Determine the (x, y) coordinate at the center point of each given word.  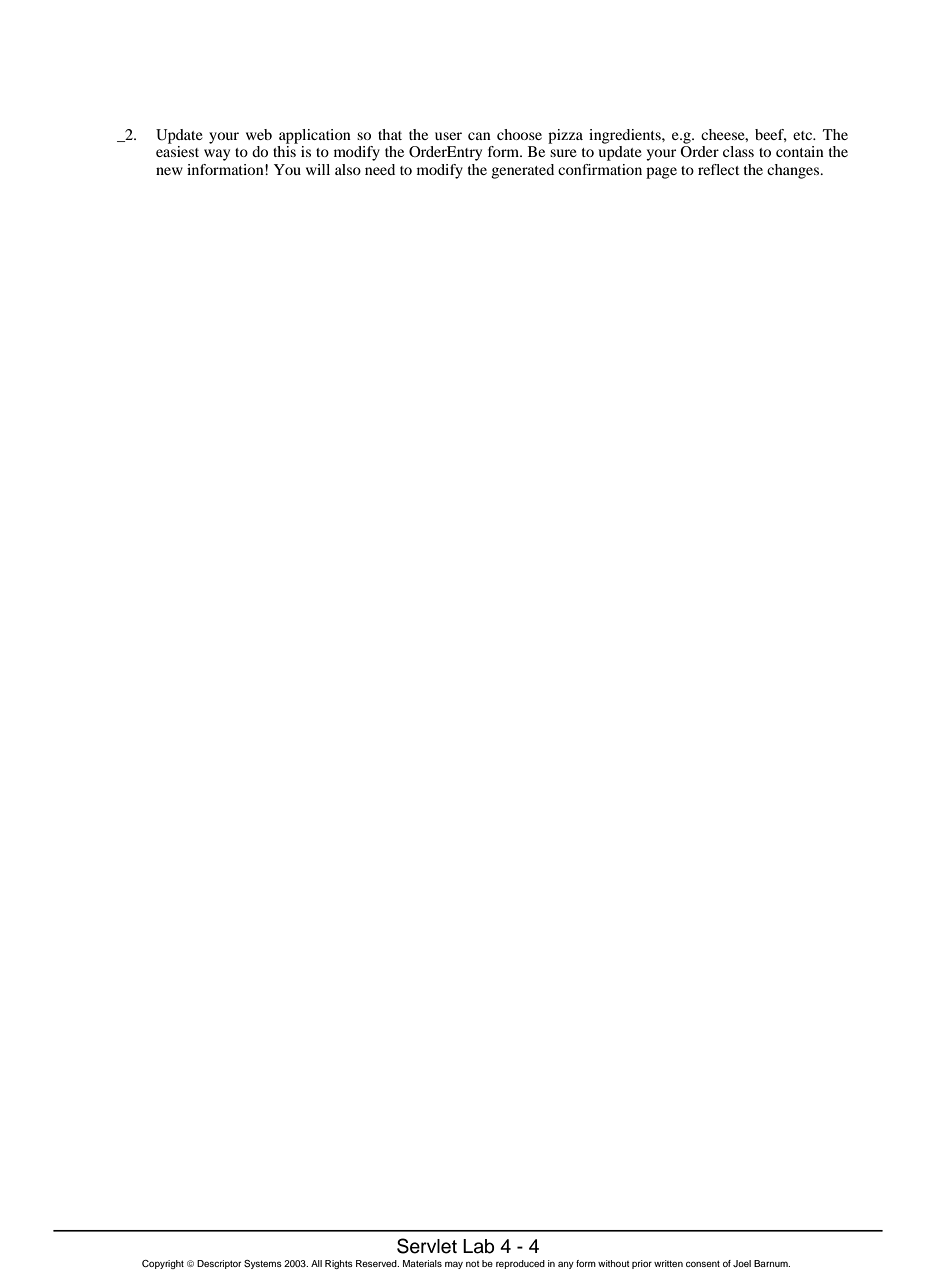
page (661, 173)
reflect (718, 169)
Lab (478, 1246)
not (472, 1264)
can (479, 136)
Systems (263, 1264)
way (217, 155)
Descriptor (219, 1264)
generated (522, 171)
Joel (742, 1263)
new (169, 171)
